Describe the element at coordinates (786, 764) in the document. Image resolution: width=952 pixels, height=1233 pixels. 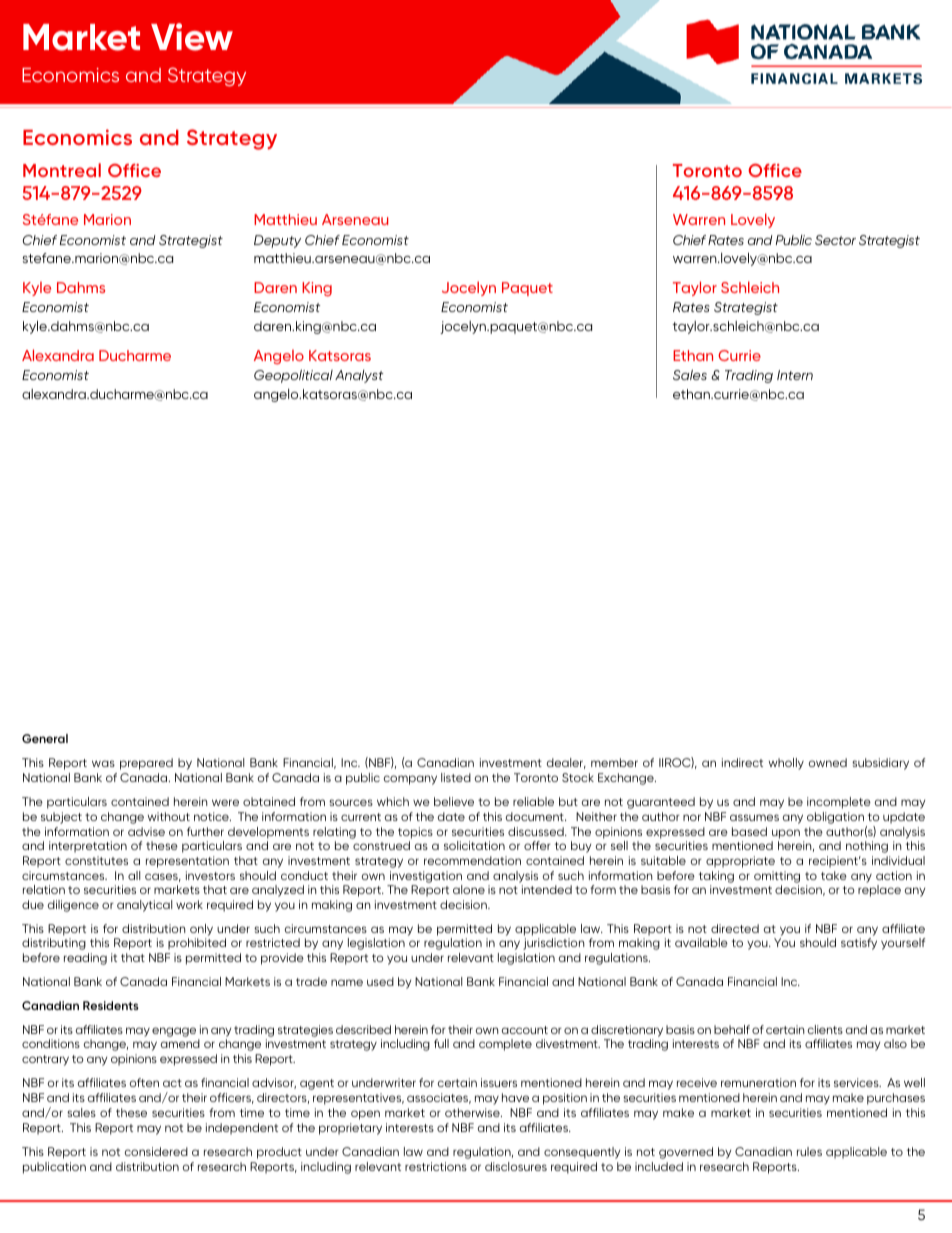
I see `wholly` at that location.
